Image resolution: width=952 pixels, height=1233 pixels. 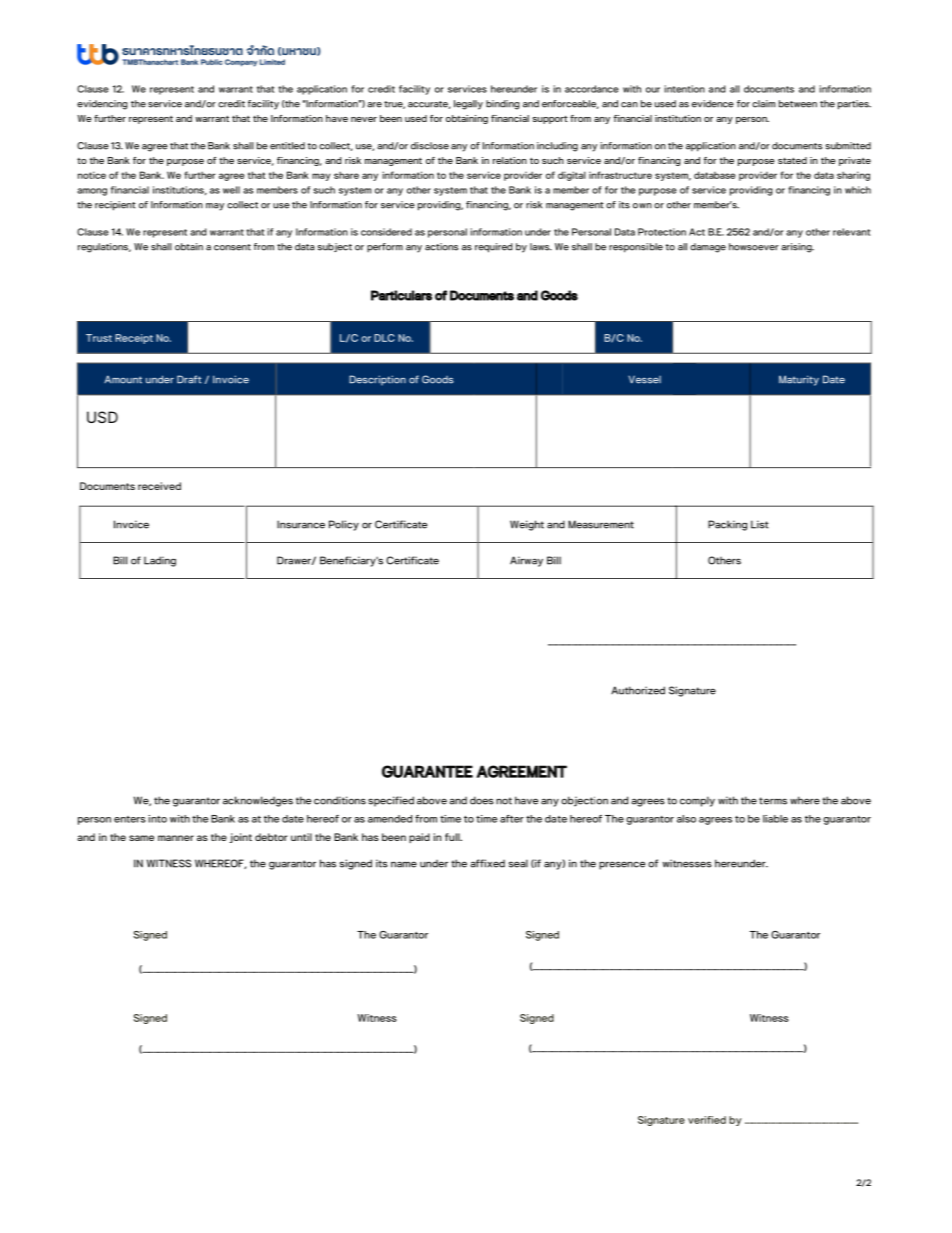 What do you see at coordinates (176, 838) in the screenshot?
I see `manner` at bounding box center [176, 838].
